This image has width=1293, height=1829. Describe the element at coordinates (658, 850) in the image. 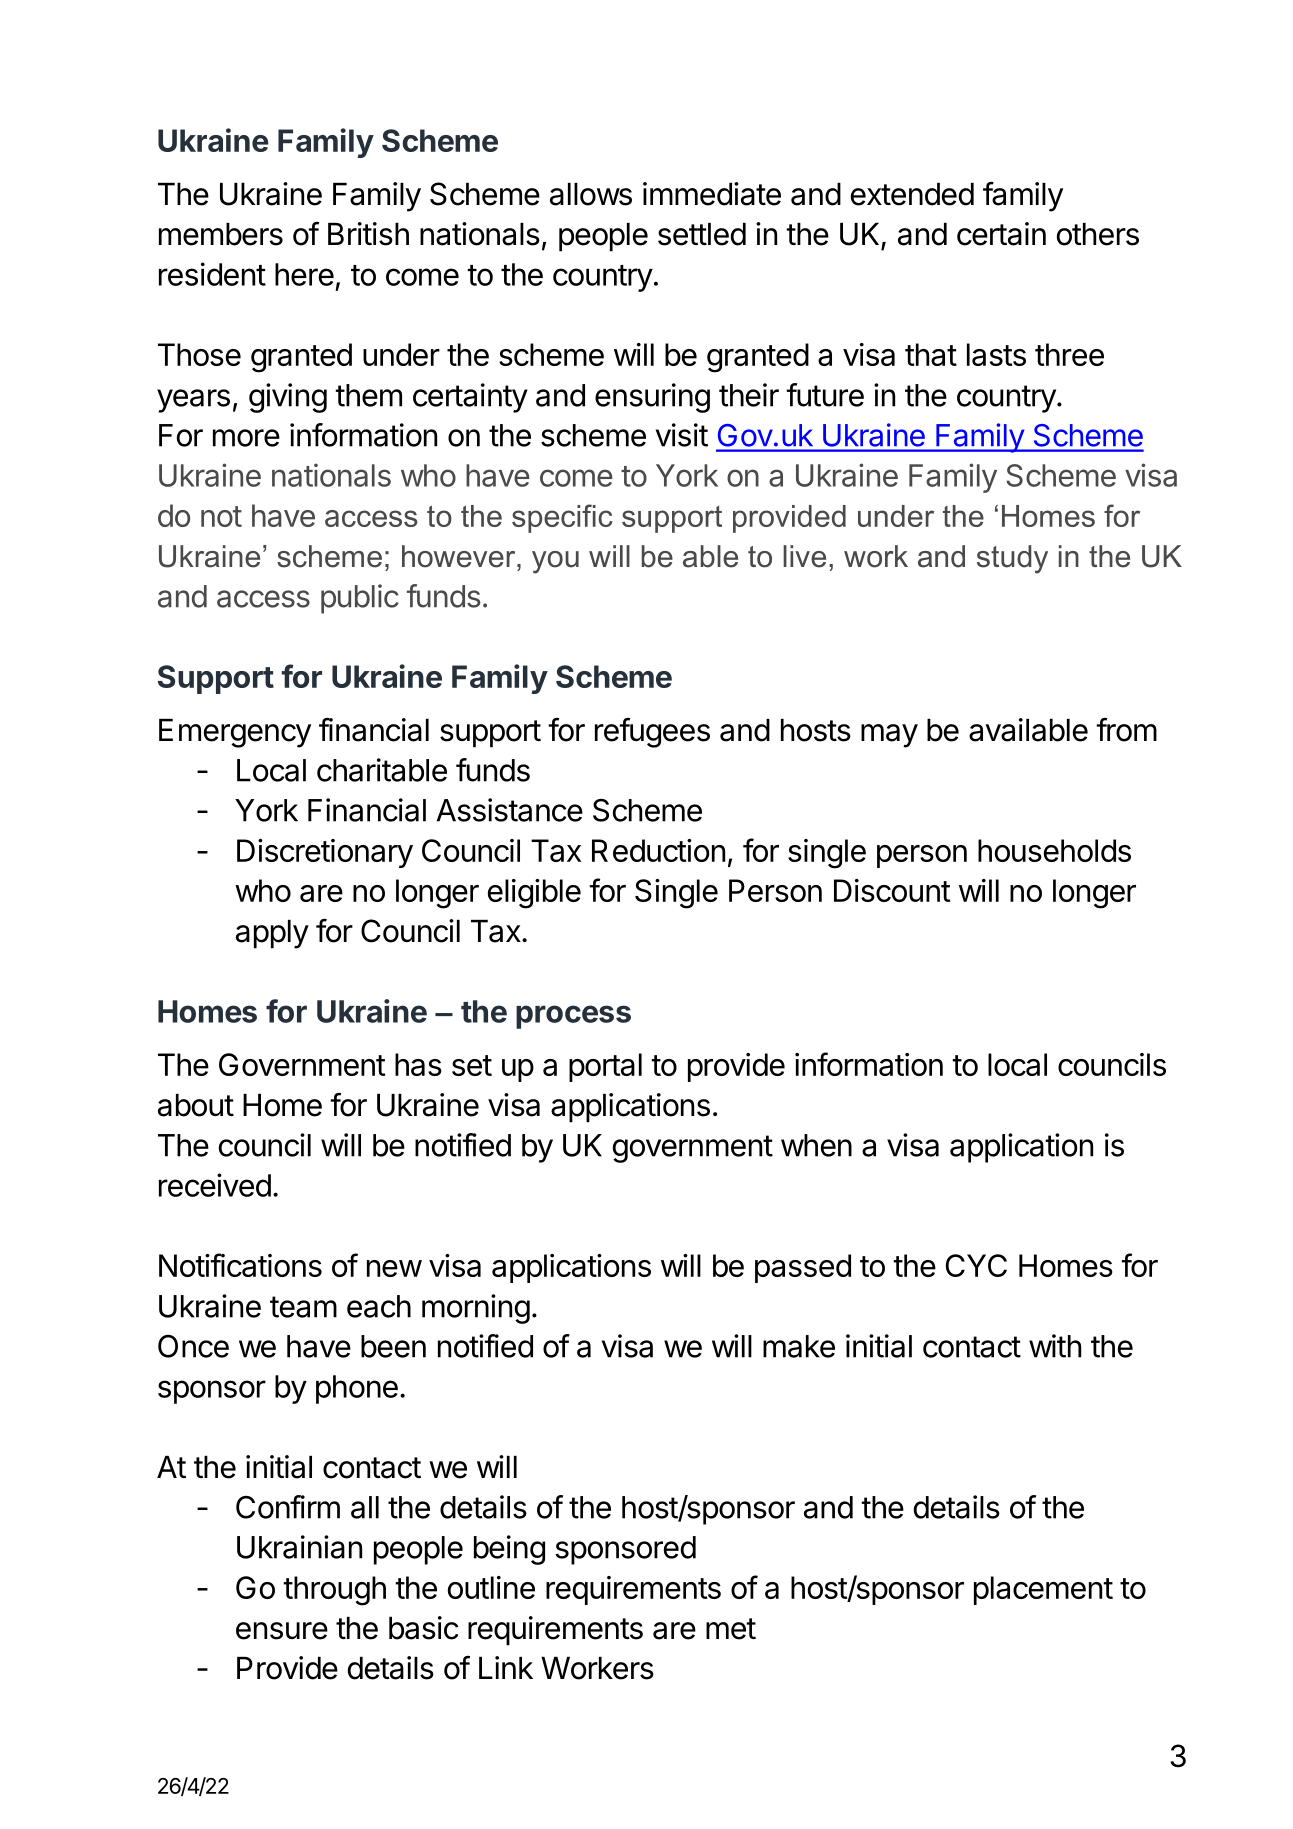

I see `Reduction` at that location.
